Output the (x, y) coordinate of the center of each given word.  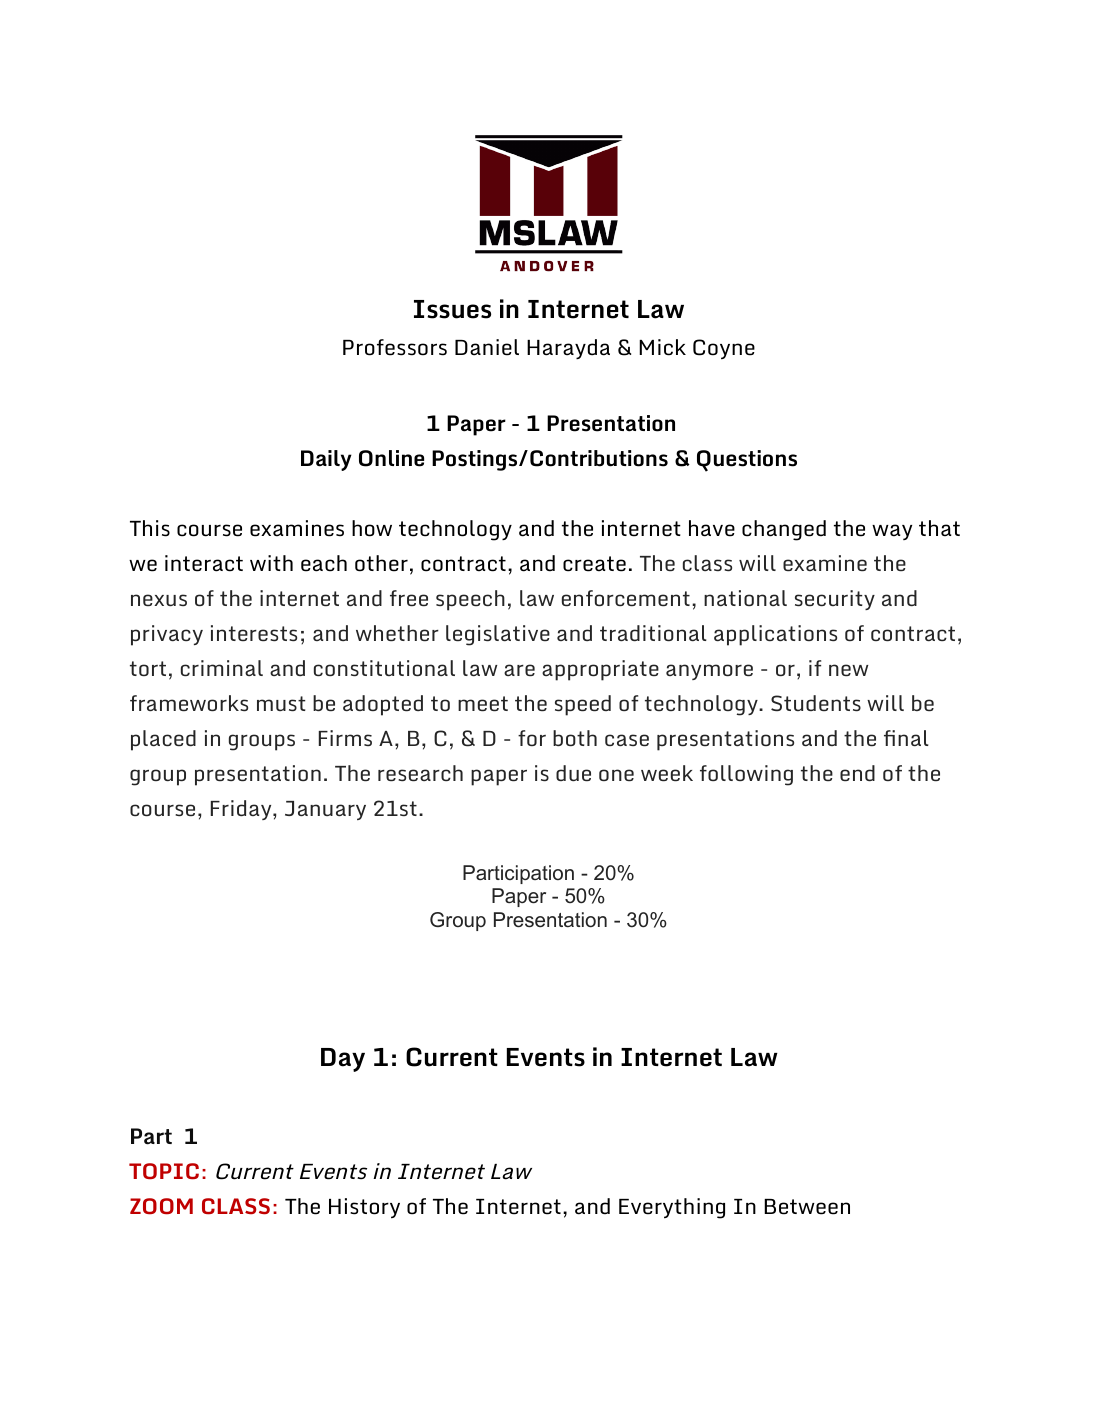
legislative (498, 635)
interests (254, 633)
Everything (672, 1208)
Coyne (724, 349)
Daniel (487, 347)
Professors (395, 347)
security (835, 600)
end (857, 773)
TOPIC (164, 1171)
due (573, 773)
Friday (242, 810)
